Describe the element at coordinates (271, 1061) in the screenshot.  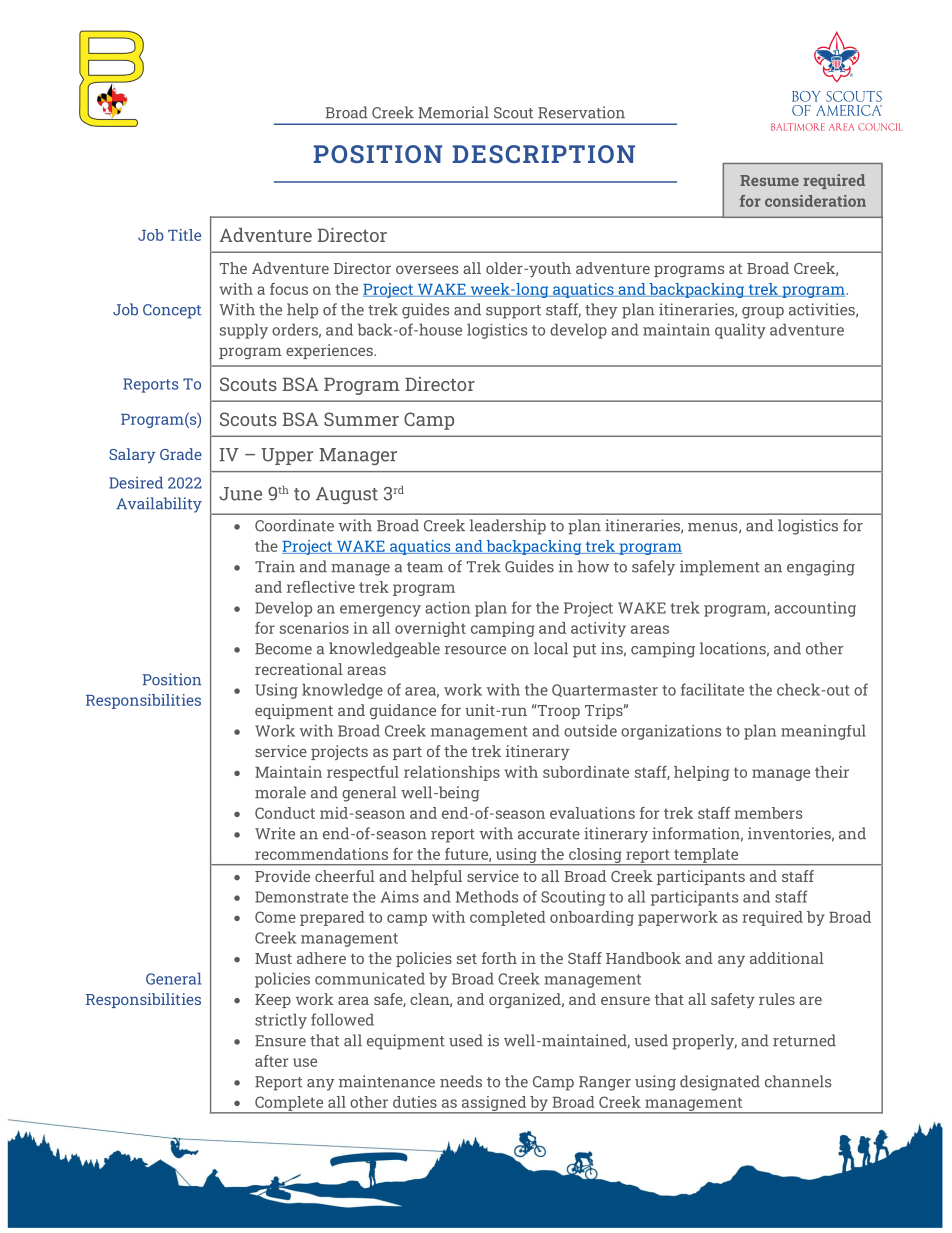
I see `after` at that location.
